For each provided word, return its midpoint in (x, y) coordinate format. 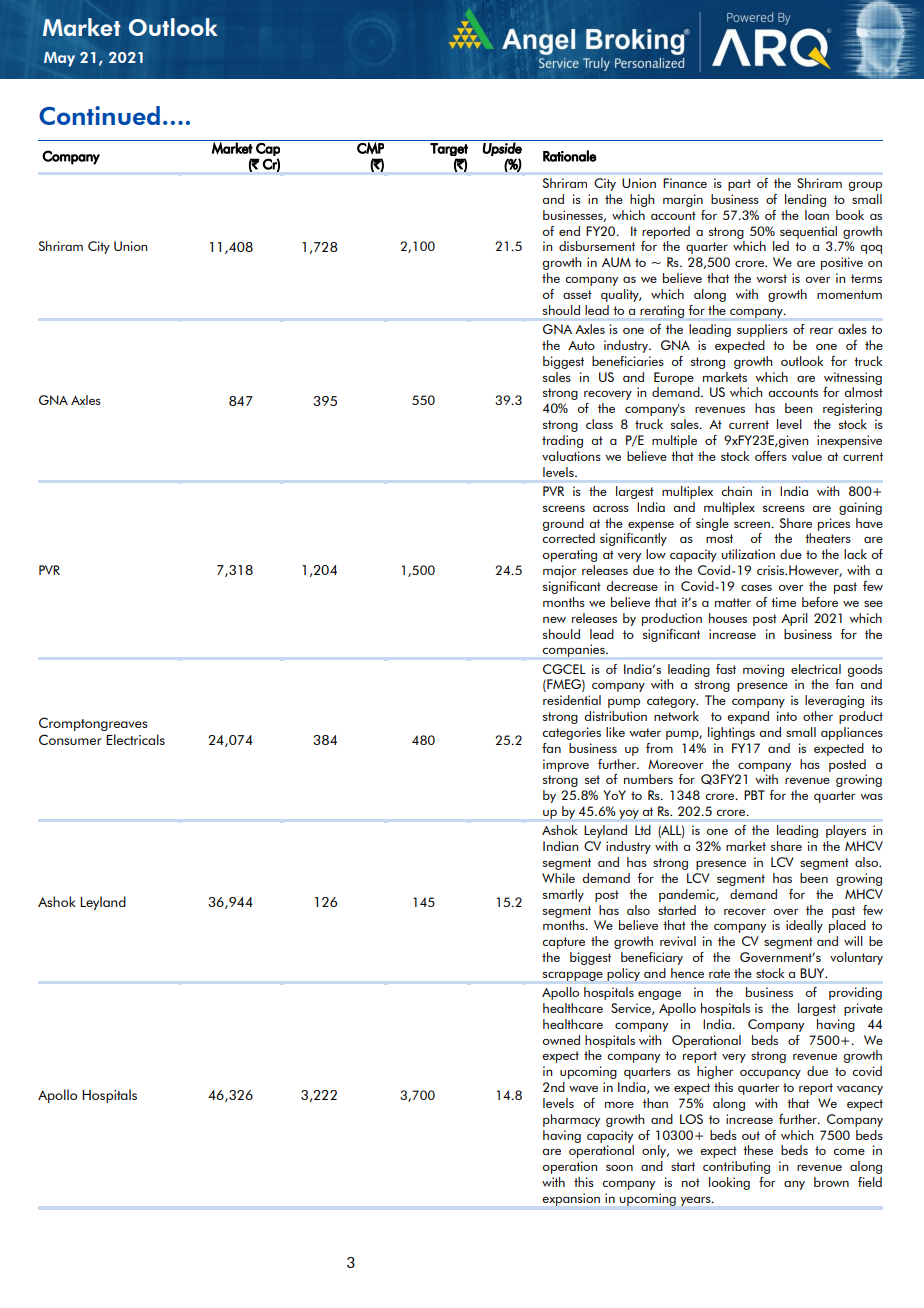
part (739, 185)
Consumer (70, 739)
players (846, 831)
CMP (370, 148)
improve (566, 765)
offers (771, 456)
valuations (571, 456)
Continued (99, 115)
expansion (571, 1199)
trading (562, 441)
